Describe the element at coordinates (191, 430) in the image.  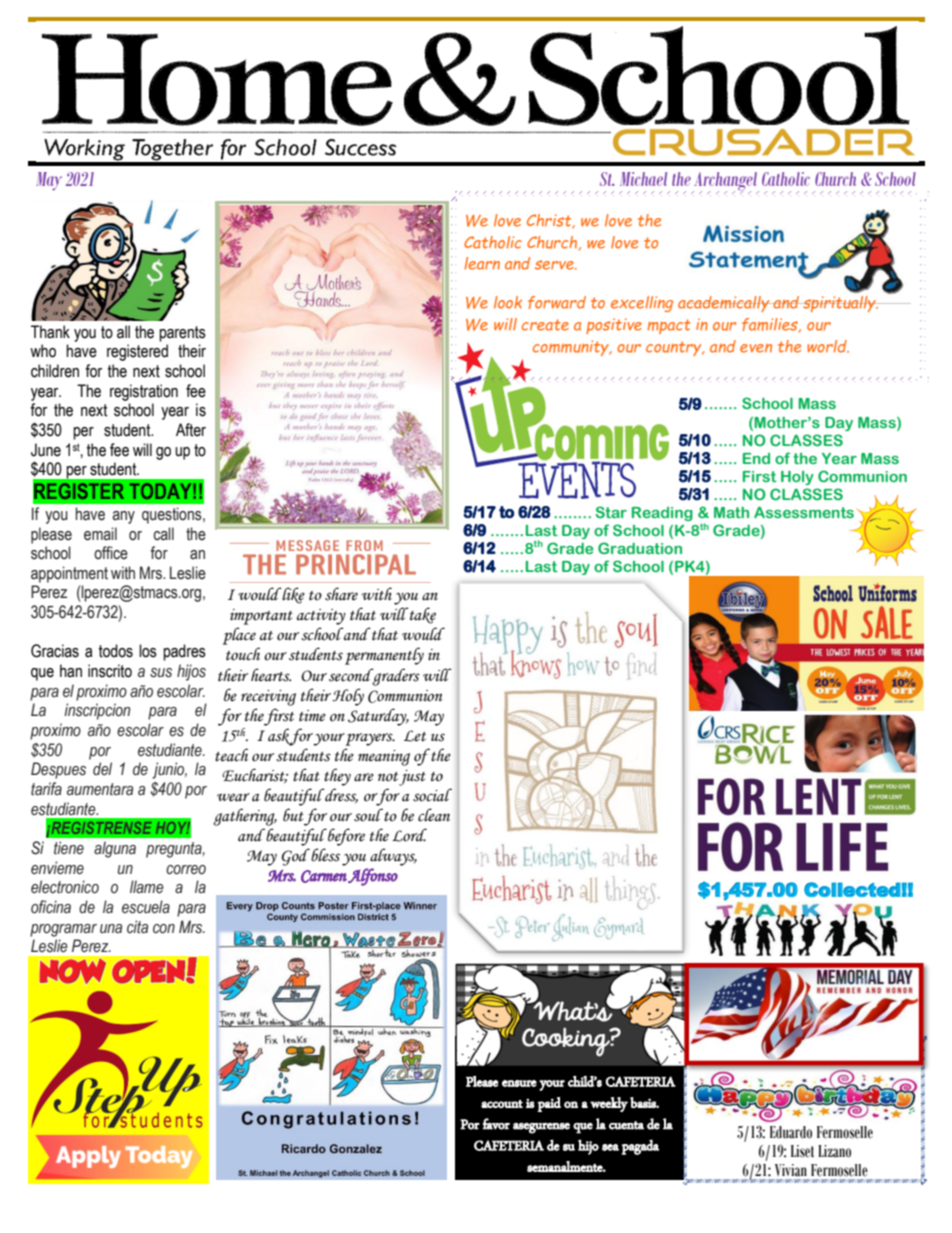
I see `After` at that location.
